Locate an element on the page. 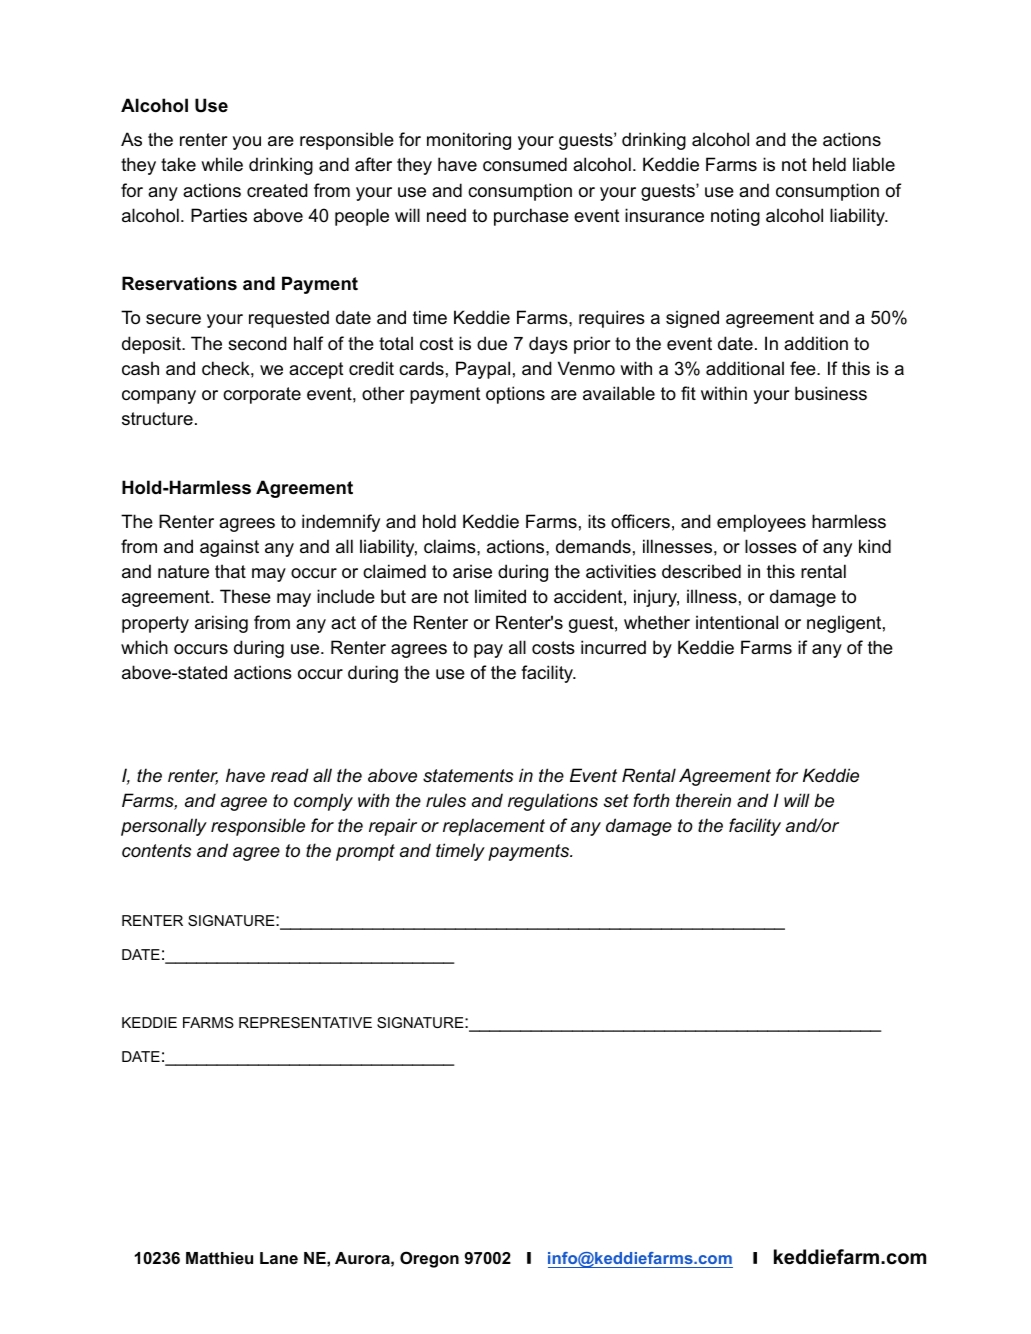 Image resolution: width=1031 pixels, height=1334 pixels. while is located at coordinates (222, 164).
